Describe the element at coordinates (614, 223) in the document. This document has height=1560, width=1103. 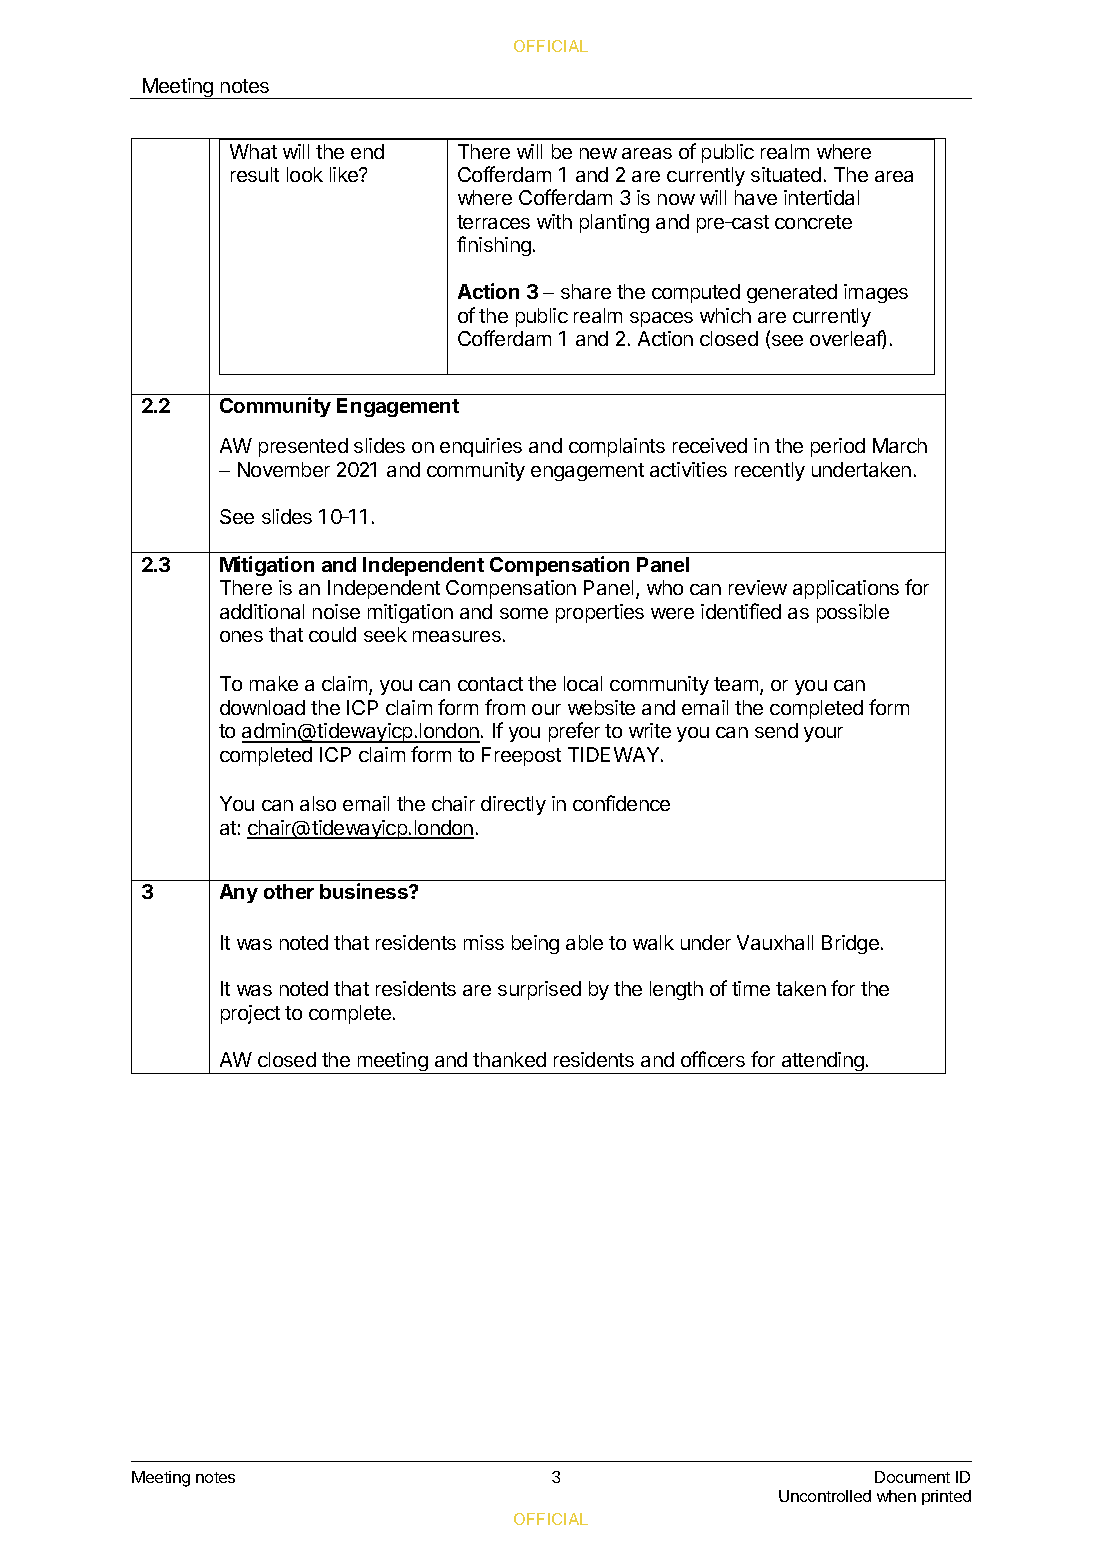
I see `planting` at that location.
